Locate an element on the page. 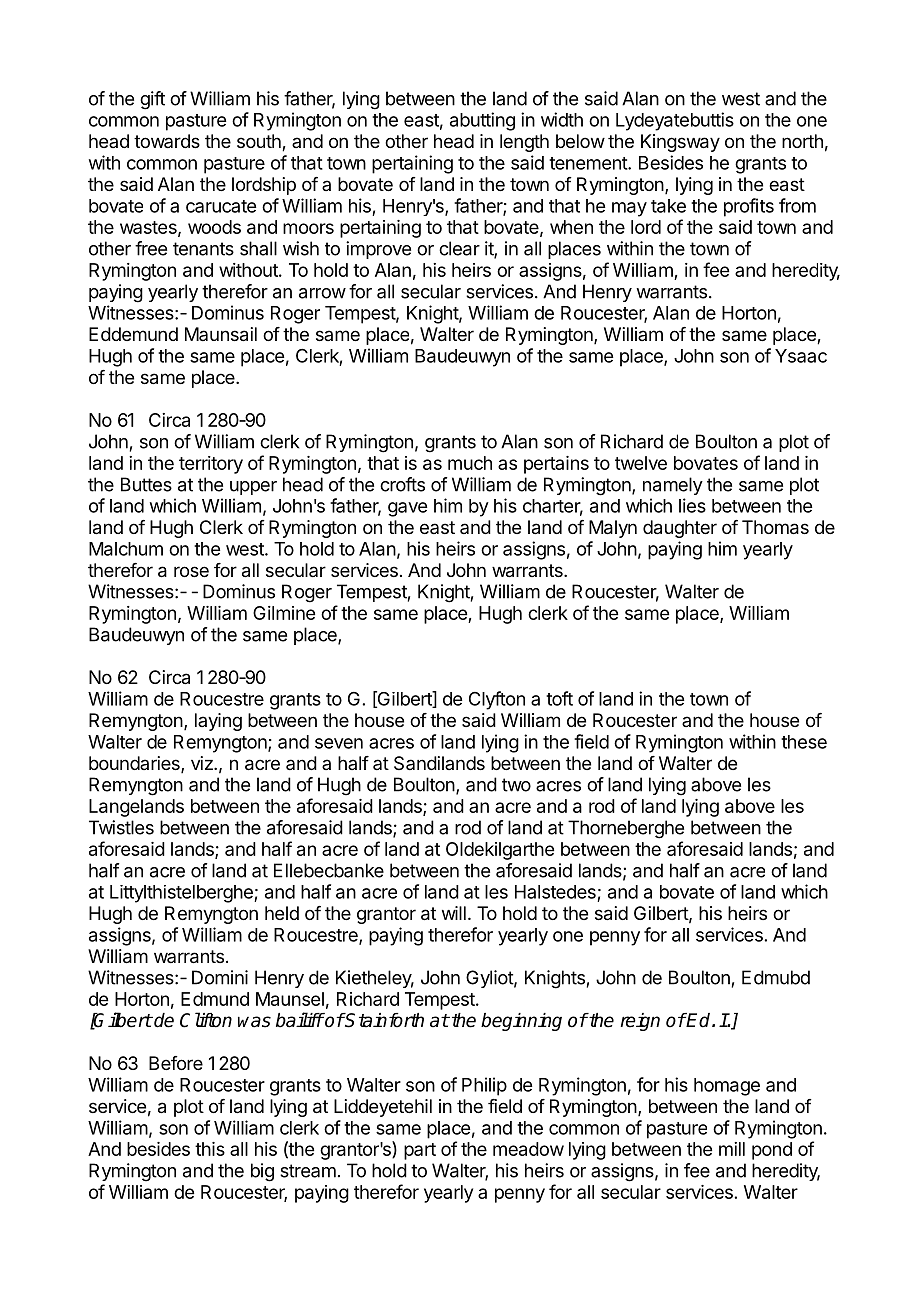  two is located at coordinates (516, 785).
